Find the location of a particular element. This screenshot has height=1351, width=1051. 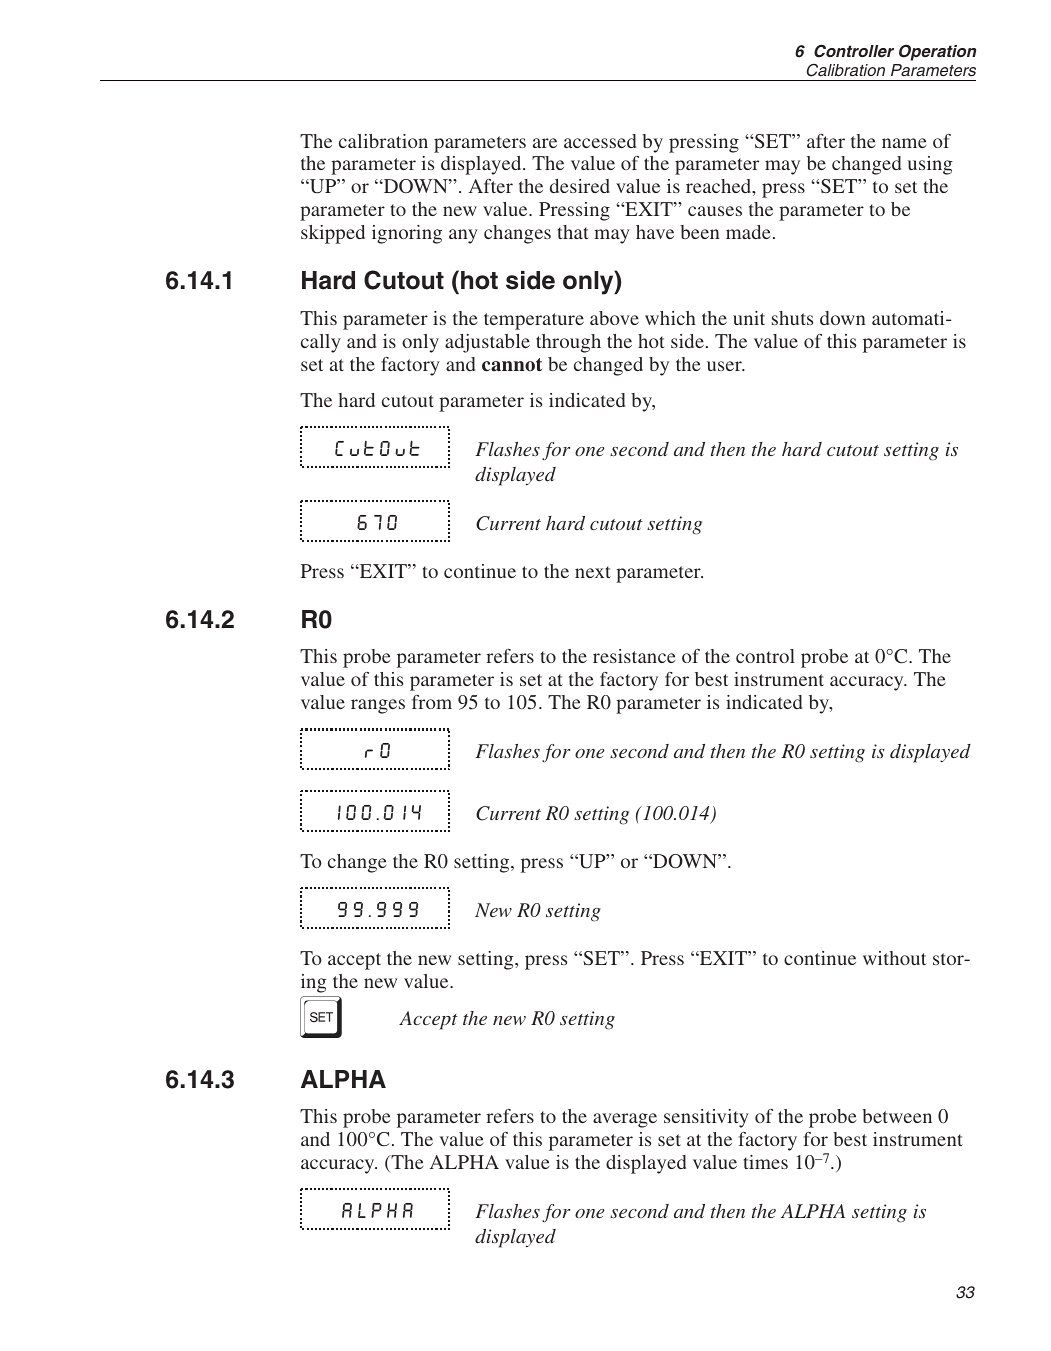

through is located at coordinates (568, 343).
